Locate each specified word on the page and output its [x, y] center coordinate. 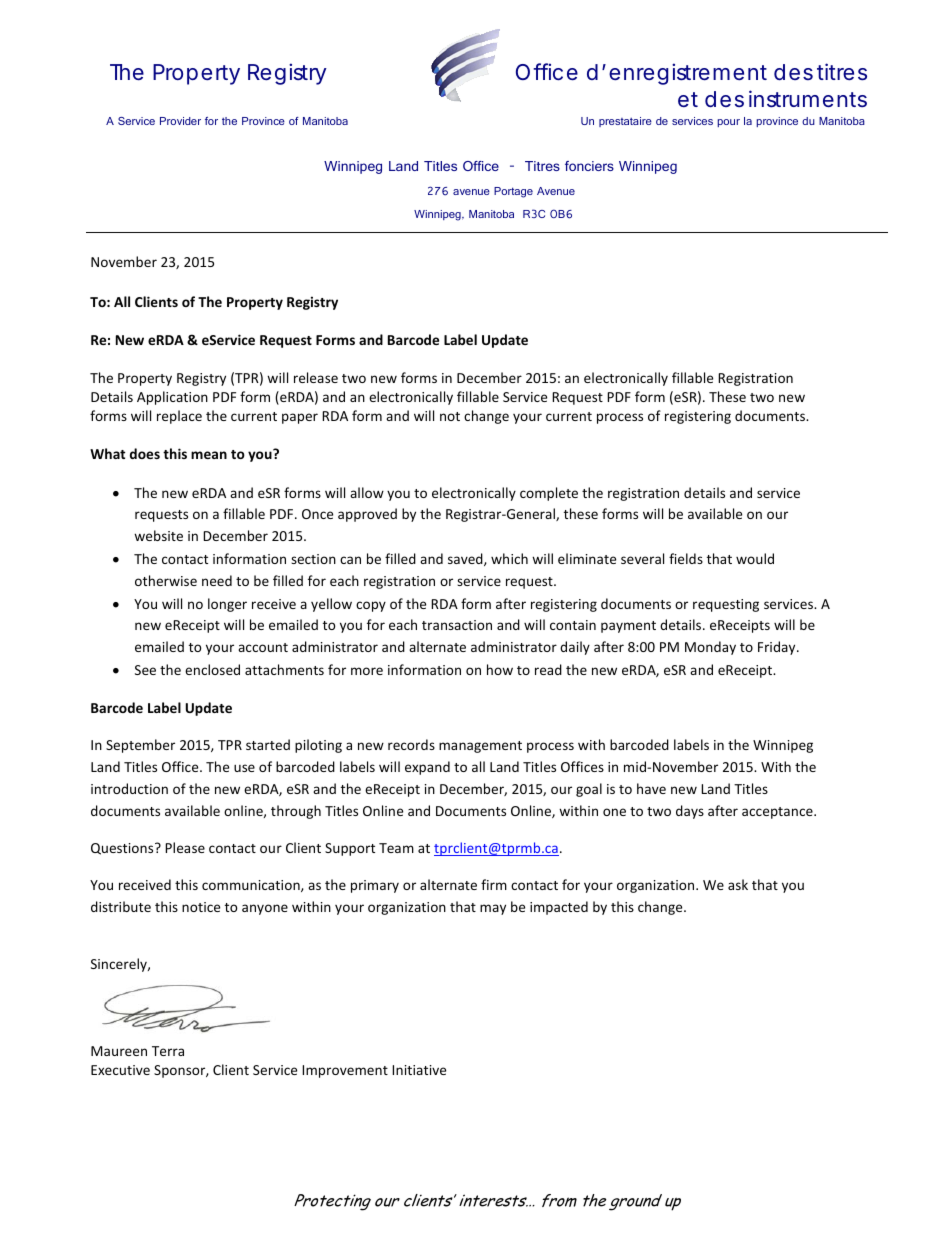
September [140, 746]
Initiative [419, 1070]
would [755, 558]
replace [179, 417]
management [480, 747]
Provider [180, 121]
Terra [168, 1051]
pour [728, 123]
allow [367, 492]
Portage [513, 192]
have [651, 788]
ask [738, 884]
